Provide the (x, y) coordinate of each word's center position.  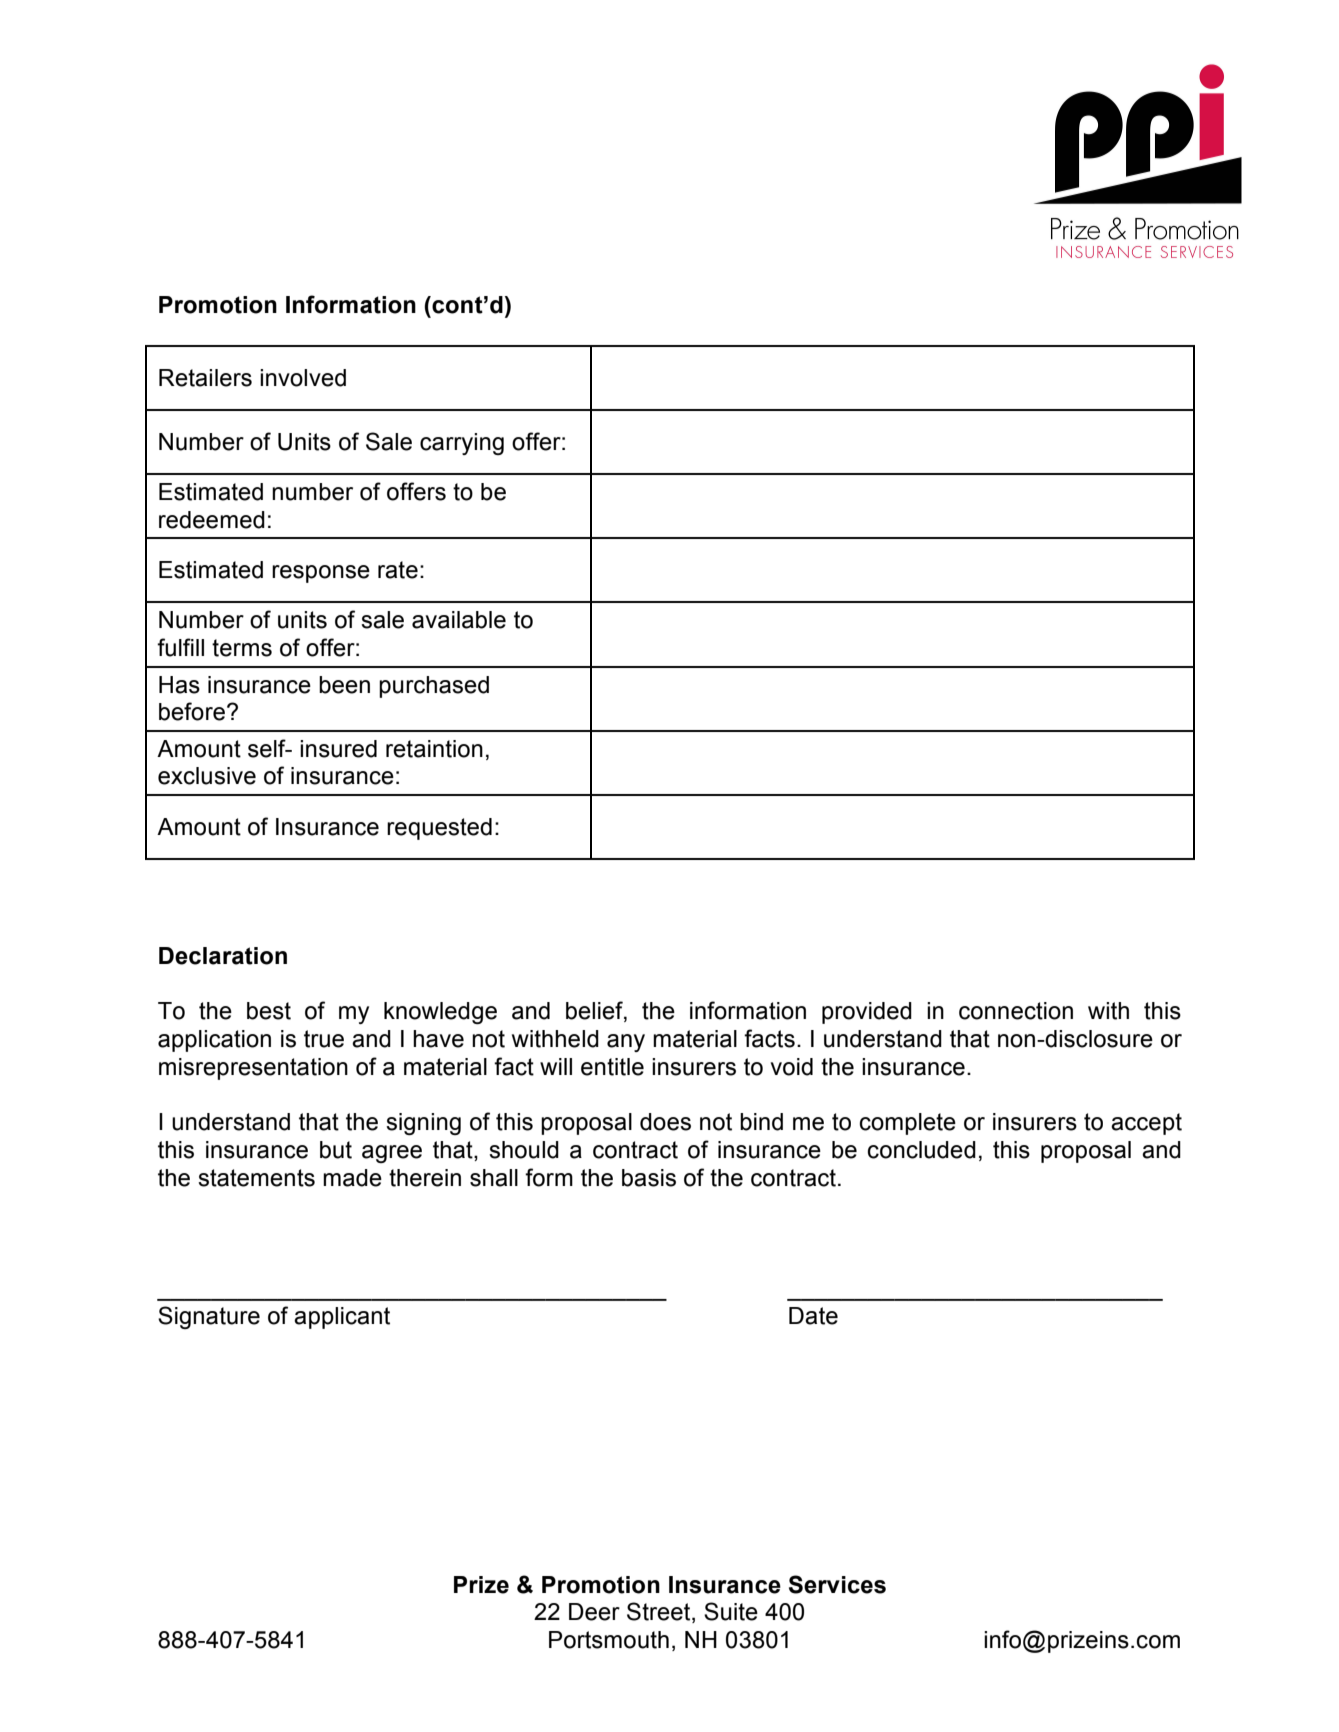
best (269, 1011)
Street (660, 1612)
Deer (594, 1612)
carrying (462, 444)
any (626, 1043)
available (459, 620)
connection (1016, 1011)
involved (303, 378)
